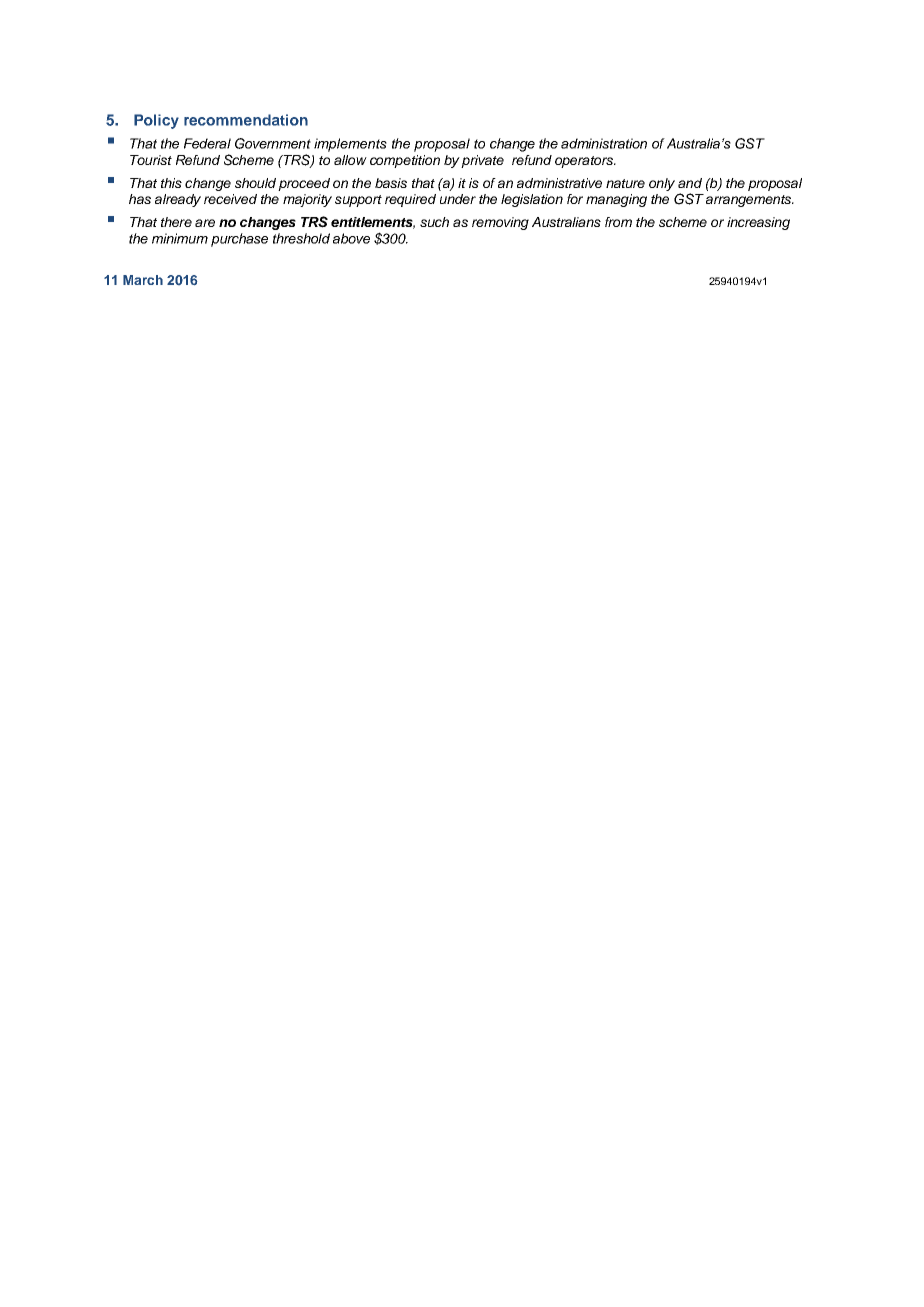 This screenshot has height=1307, width=924. Describe the element at coordinates (350, 145) in the screenshot. I see `implements` at that location.
